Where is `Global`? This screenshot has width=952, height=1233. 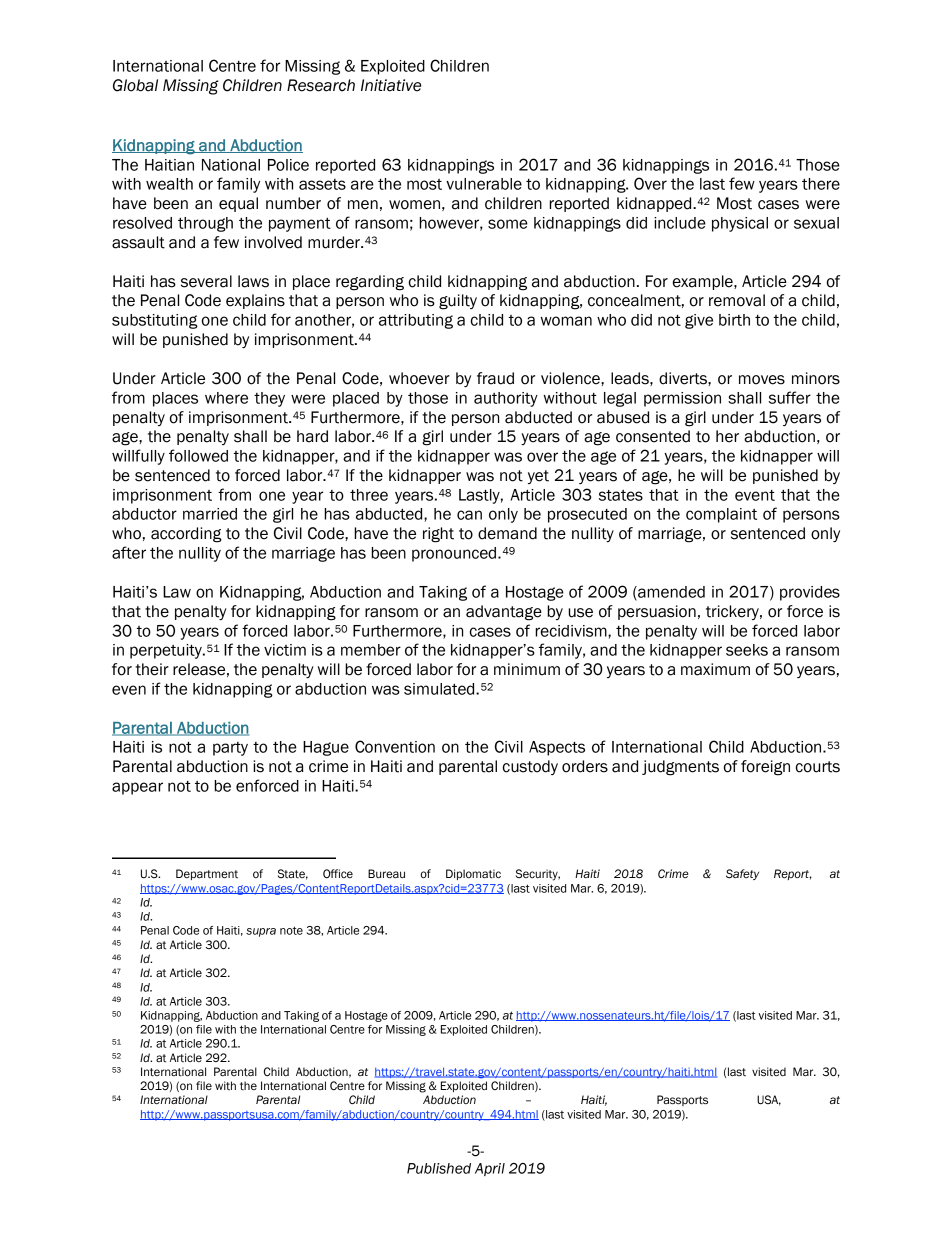
Global is located at coordinates (135, 85).
